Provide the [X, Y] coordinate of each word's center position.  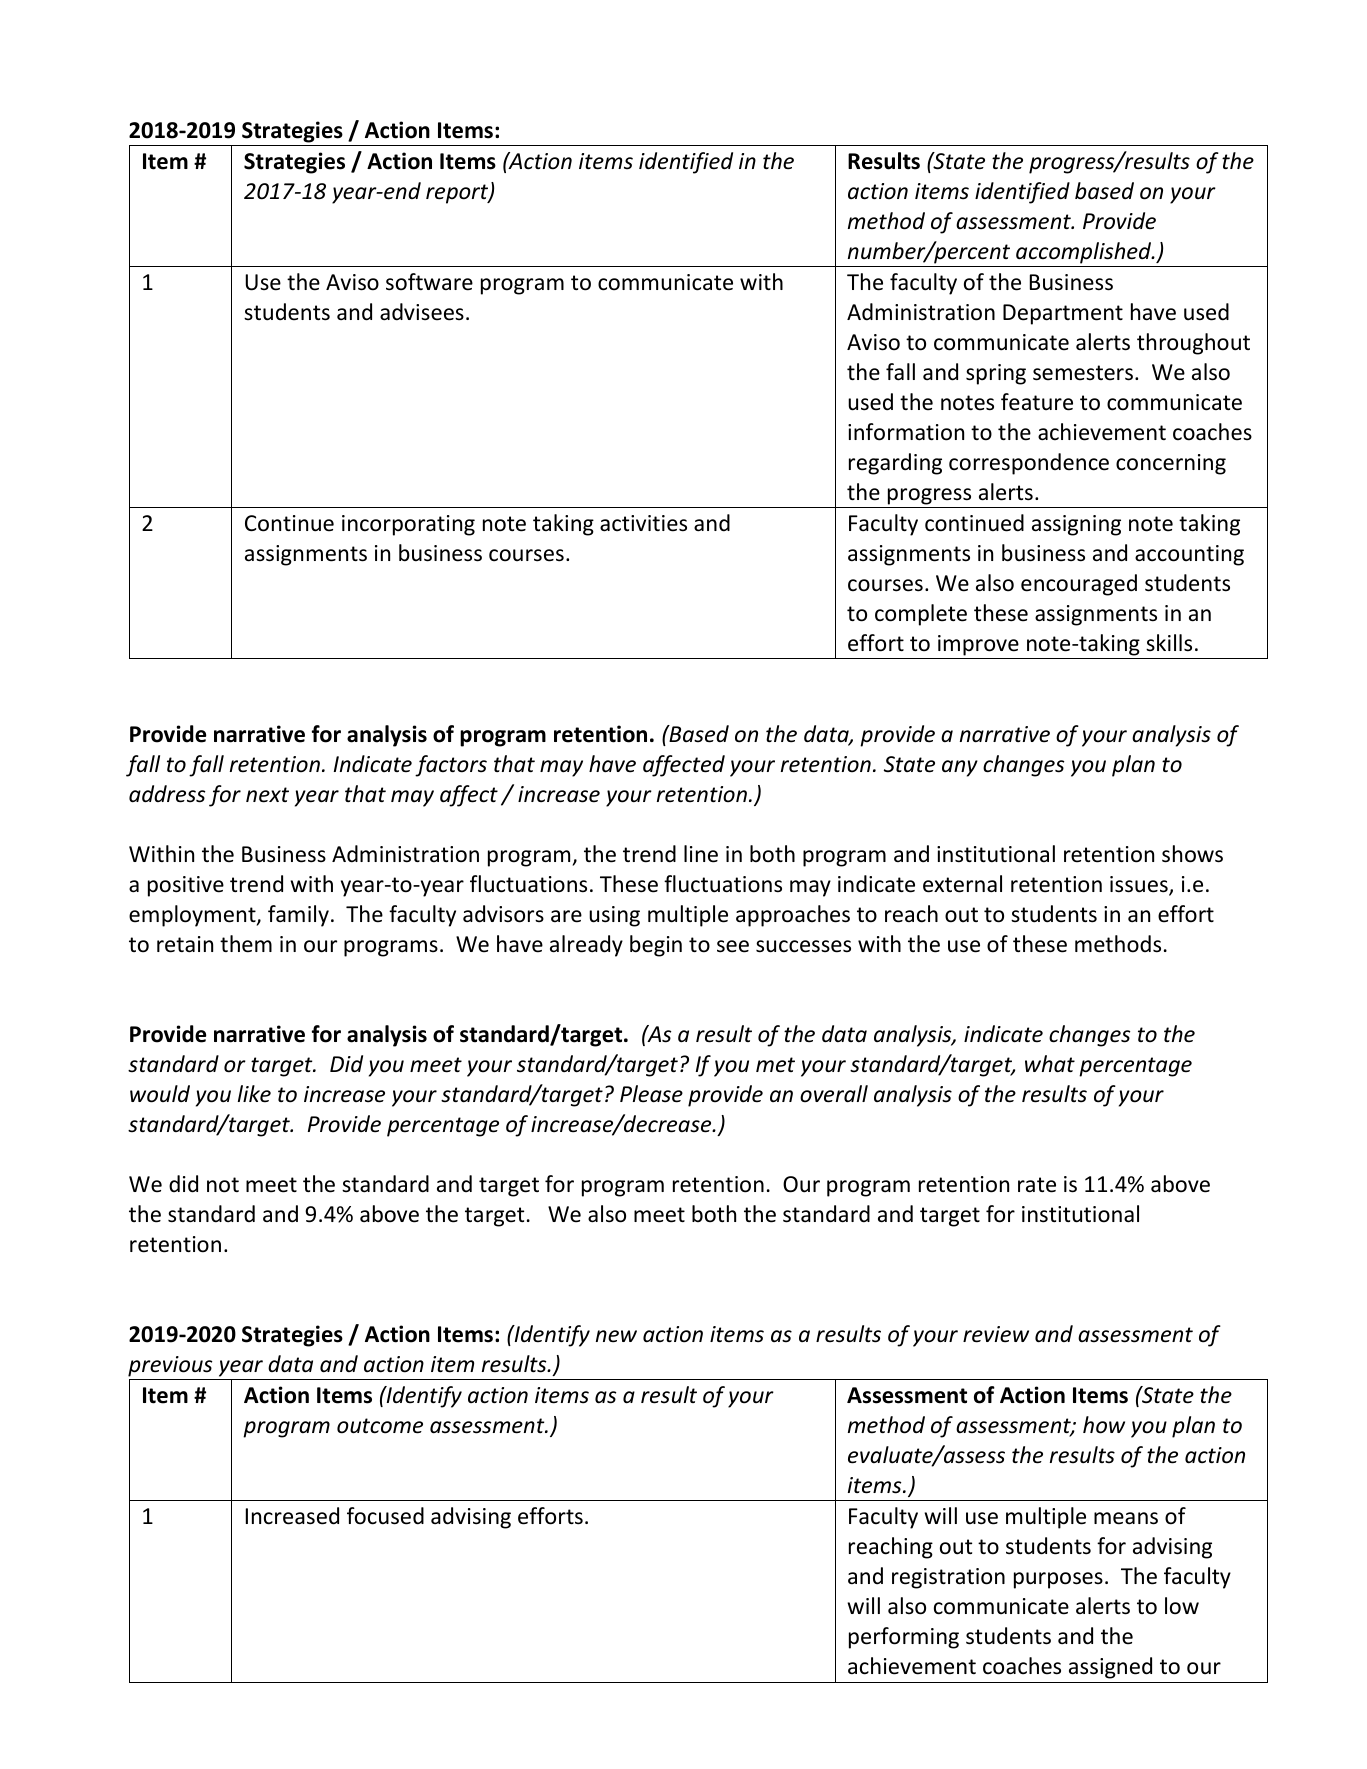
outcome [380, 1426]
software [429, 282]
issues [1140, 885]
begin [656, 946]
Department [1063, 314]
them [246, 944]
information [906, 432]
